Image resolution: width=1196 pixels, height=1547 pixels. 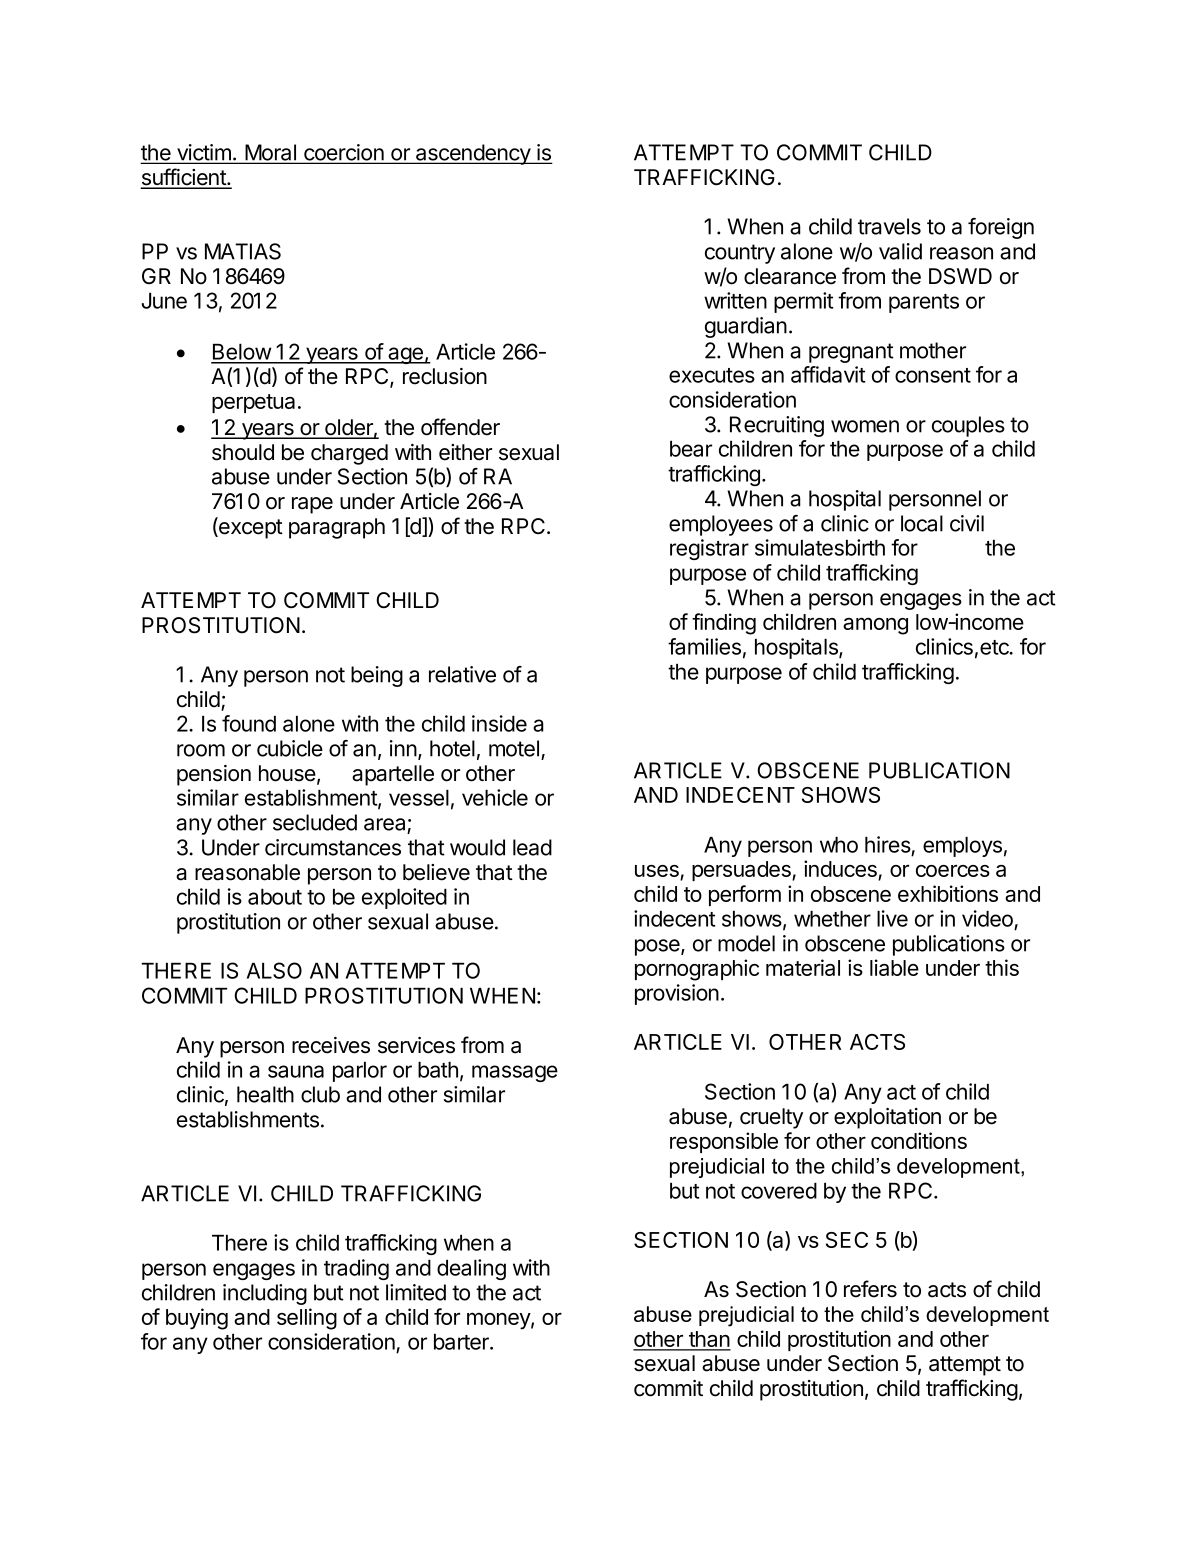 I want to click on who, so click(x=839, y=845).
